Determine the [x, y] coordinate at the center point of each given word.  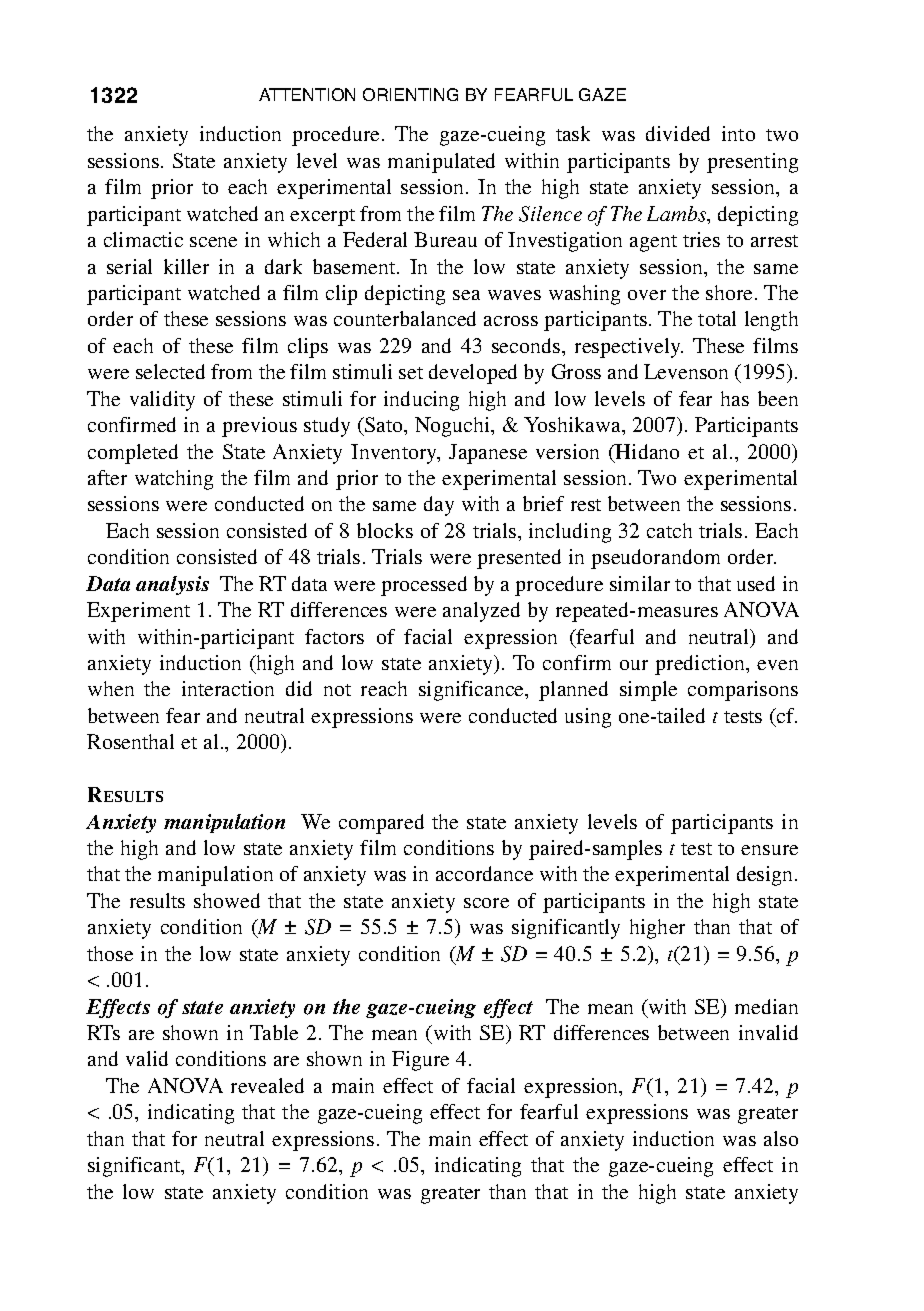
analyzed [481, 612]
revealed [267, 1085]
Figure [420, 1061]
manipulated [441, 163]
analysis [172, 585]
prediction [701, 665]
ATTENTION [307, 94]
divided [678, 133]
